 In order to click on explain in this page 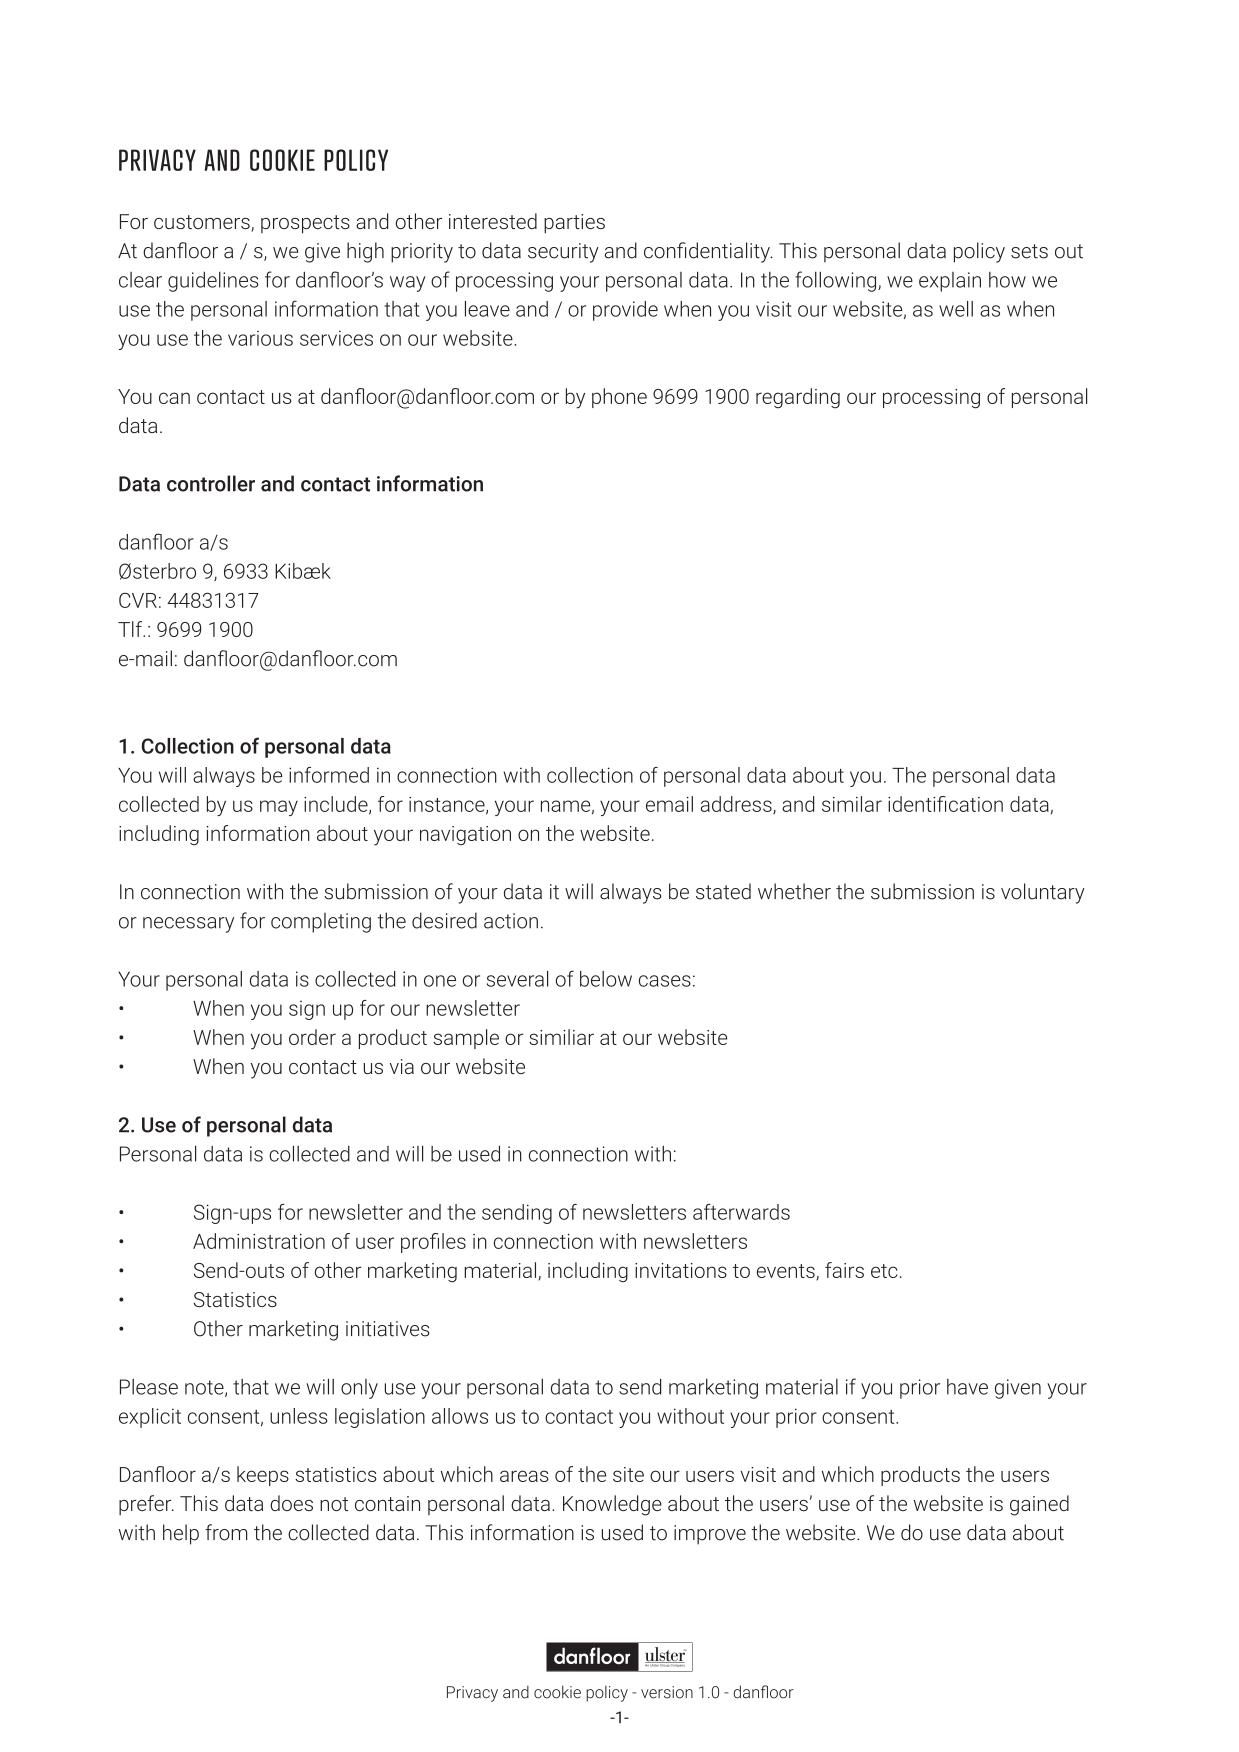, I will do `click(950, 282)`.
